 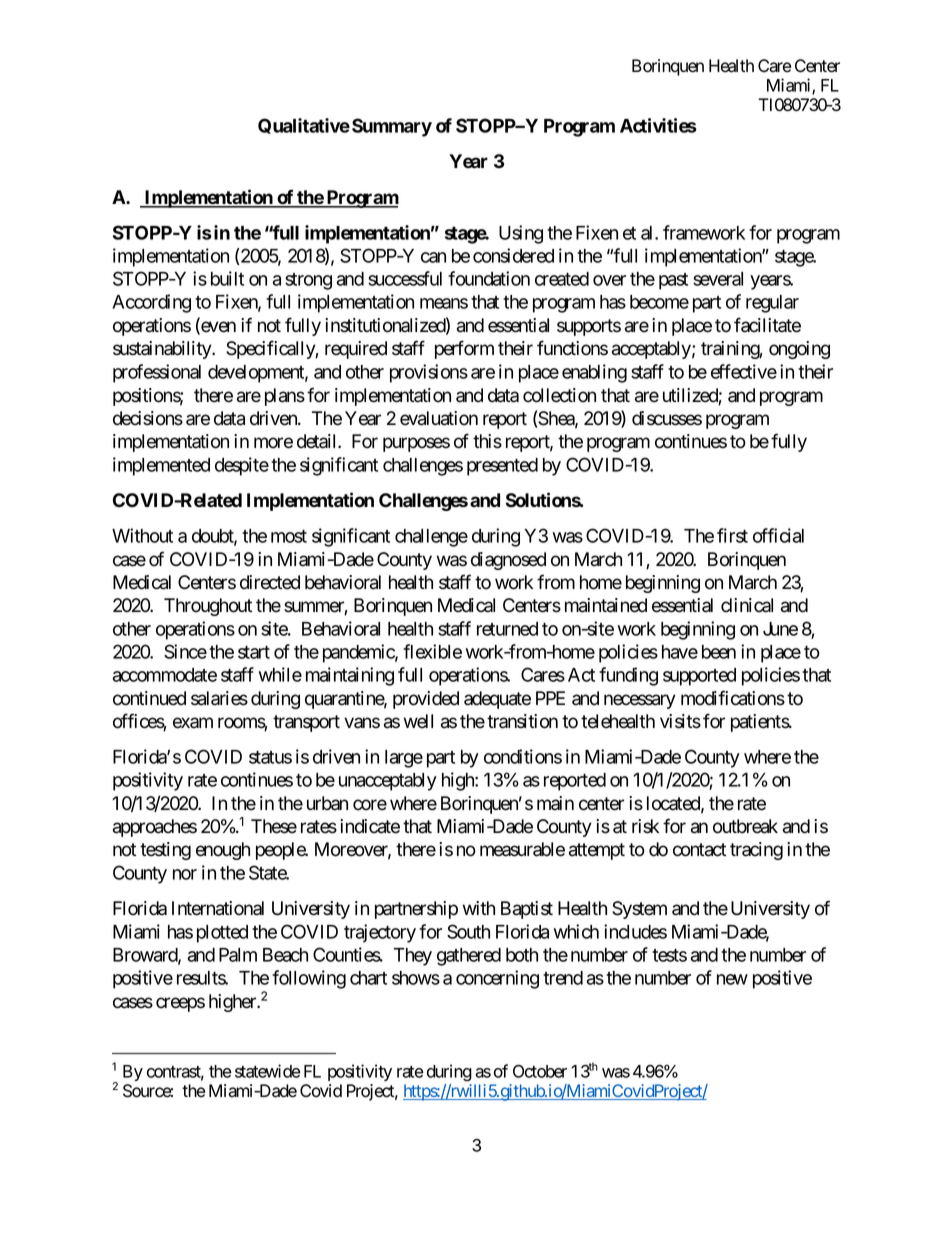 I want to click on October, so click(x=540, y=1071).
